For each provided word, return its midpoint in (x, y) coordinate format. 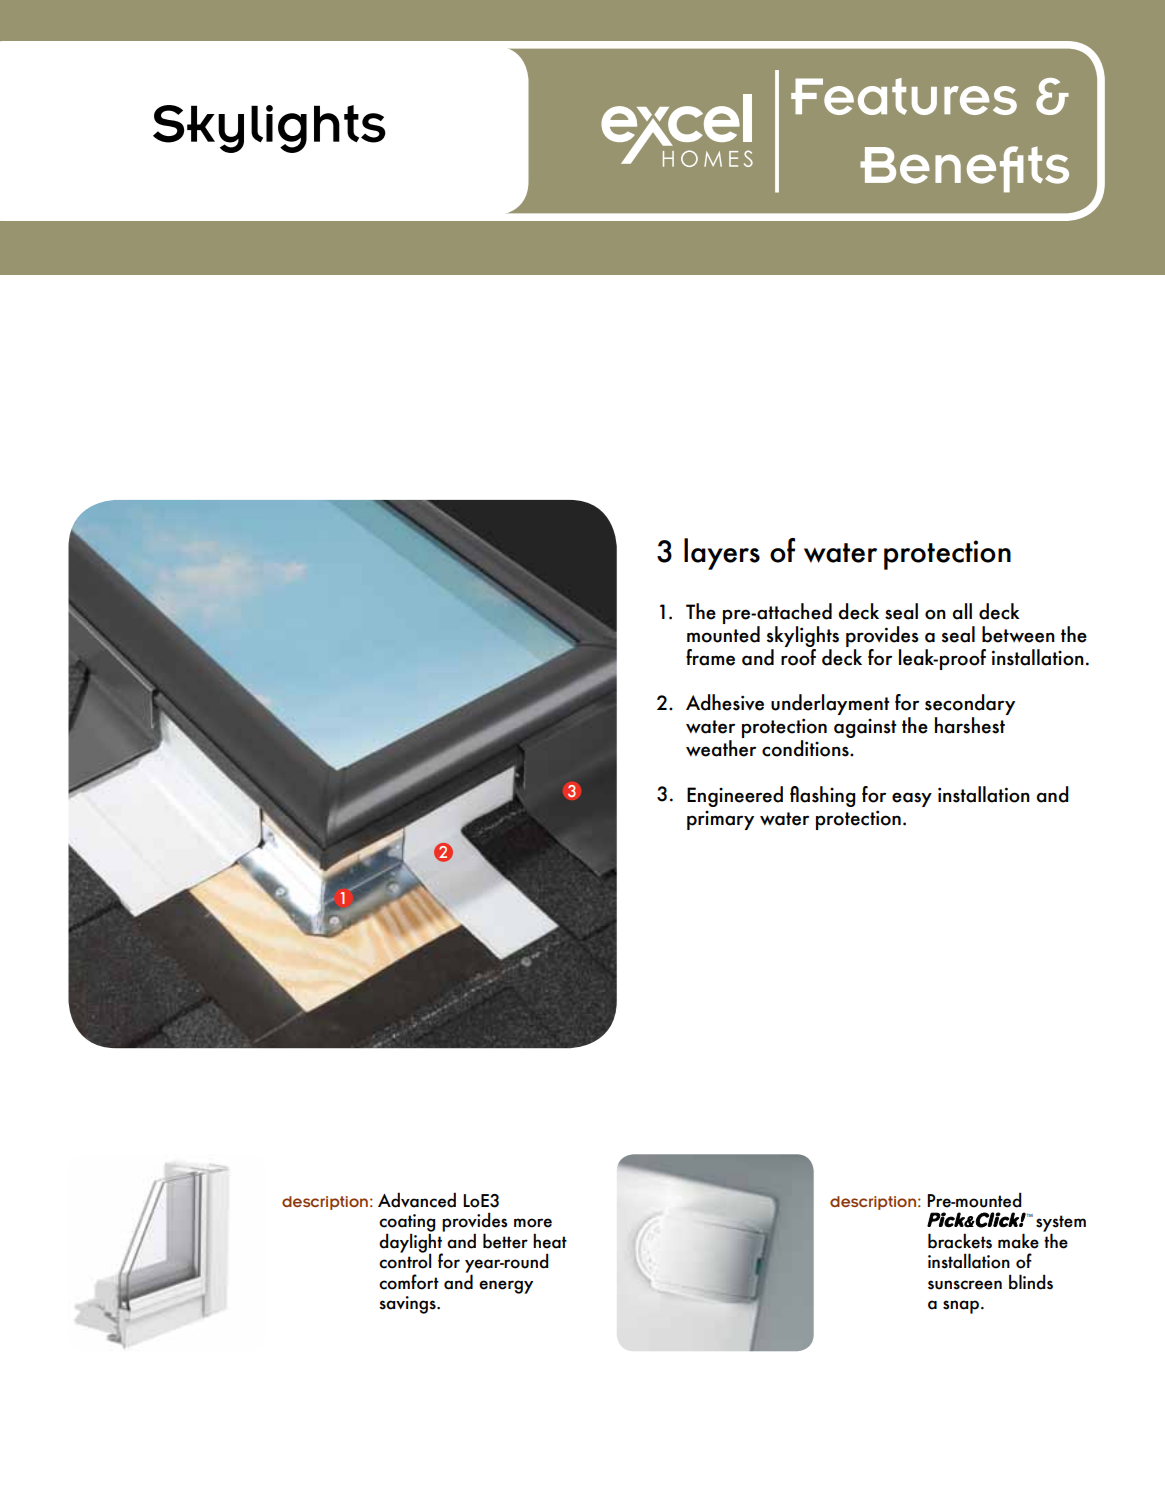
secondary (970, 706)
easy (912, 799)
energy (506, 1287)
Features (904, 96)
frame (710, 657)
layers (722, 554)
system (1061, 1224)
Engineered (735, 796)
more (533, 1223)
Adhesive (725, 702)
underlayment (830, 704)
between (1018, 634)
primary (720, 820)
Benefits (964, 169)
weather (721, 748)
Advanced (417, 1200)
